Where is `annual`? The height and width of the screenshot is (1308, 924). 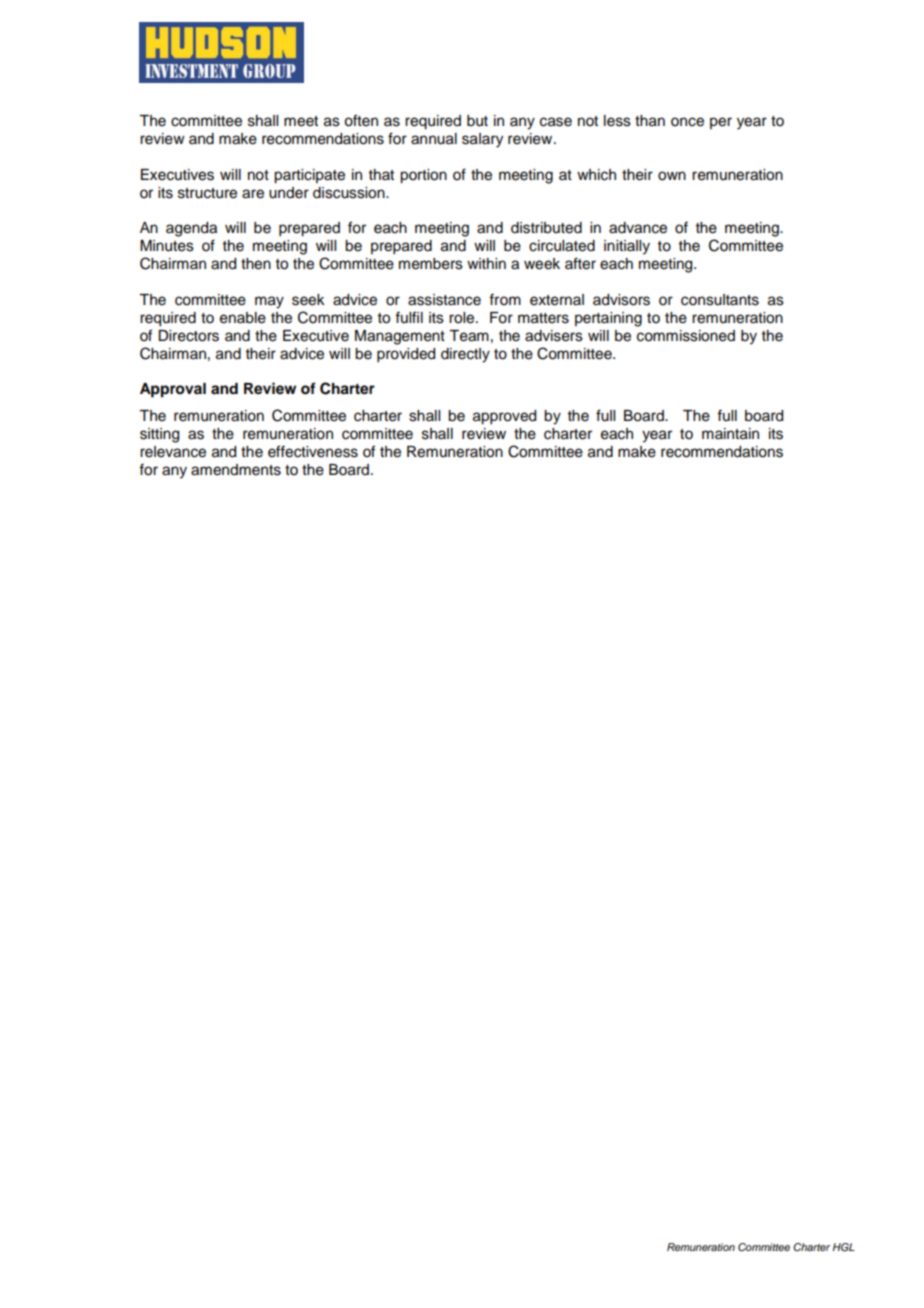 annual is located at coordinates (434, 139).
